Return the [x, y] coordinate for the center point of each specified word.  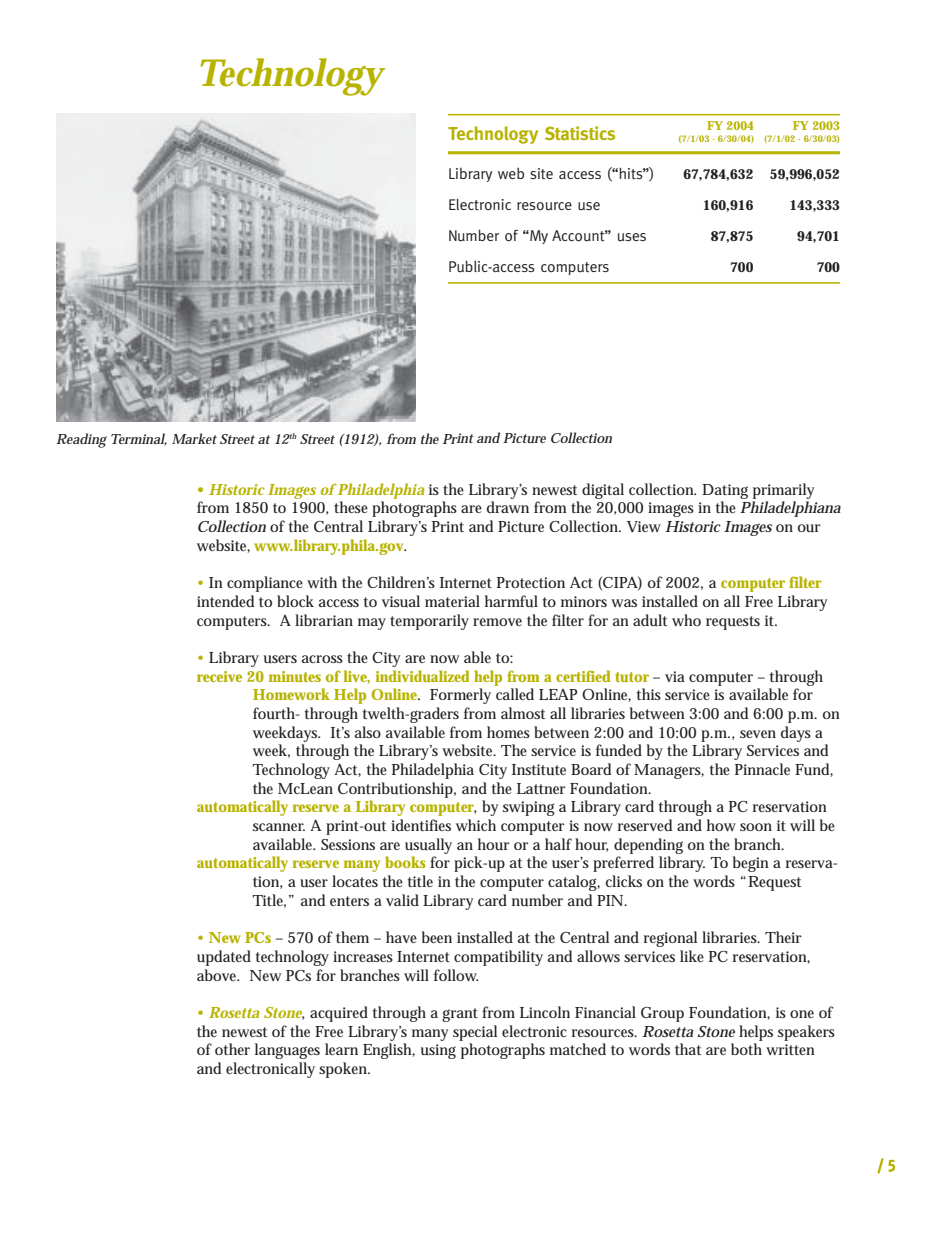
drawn [508, 507]
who [686, 620]
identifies [421, 825]
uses [632, 237]
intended [225, 601]
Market [194, 438]
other [232, 1049]
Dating [725, 491]
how [721, 825]
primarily [783, 491]
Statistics [580, 133]
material [452, 601]
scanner [279, 827]
